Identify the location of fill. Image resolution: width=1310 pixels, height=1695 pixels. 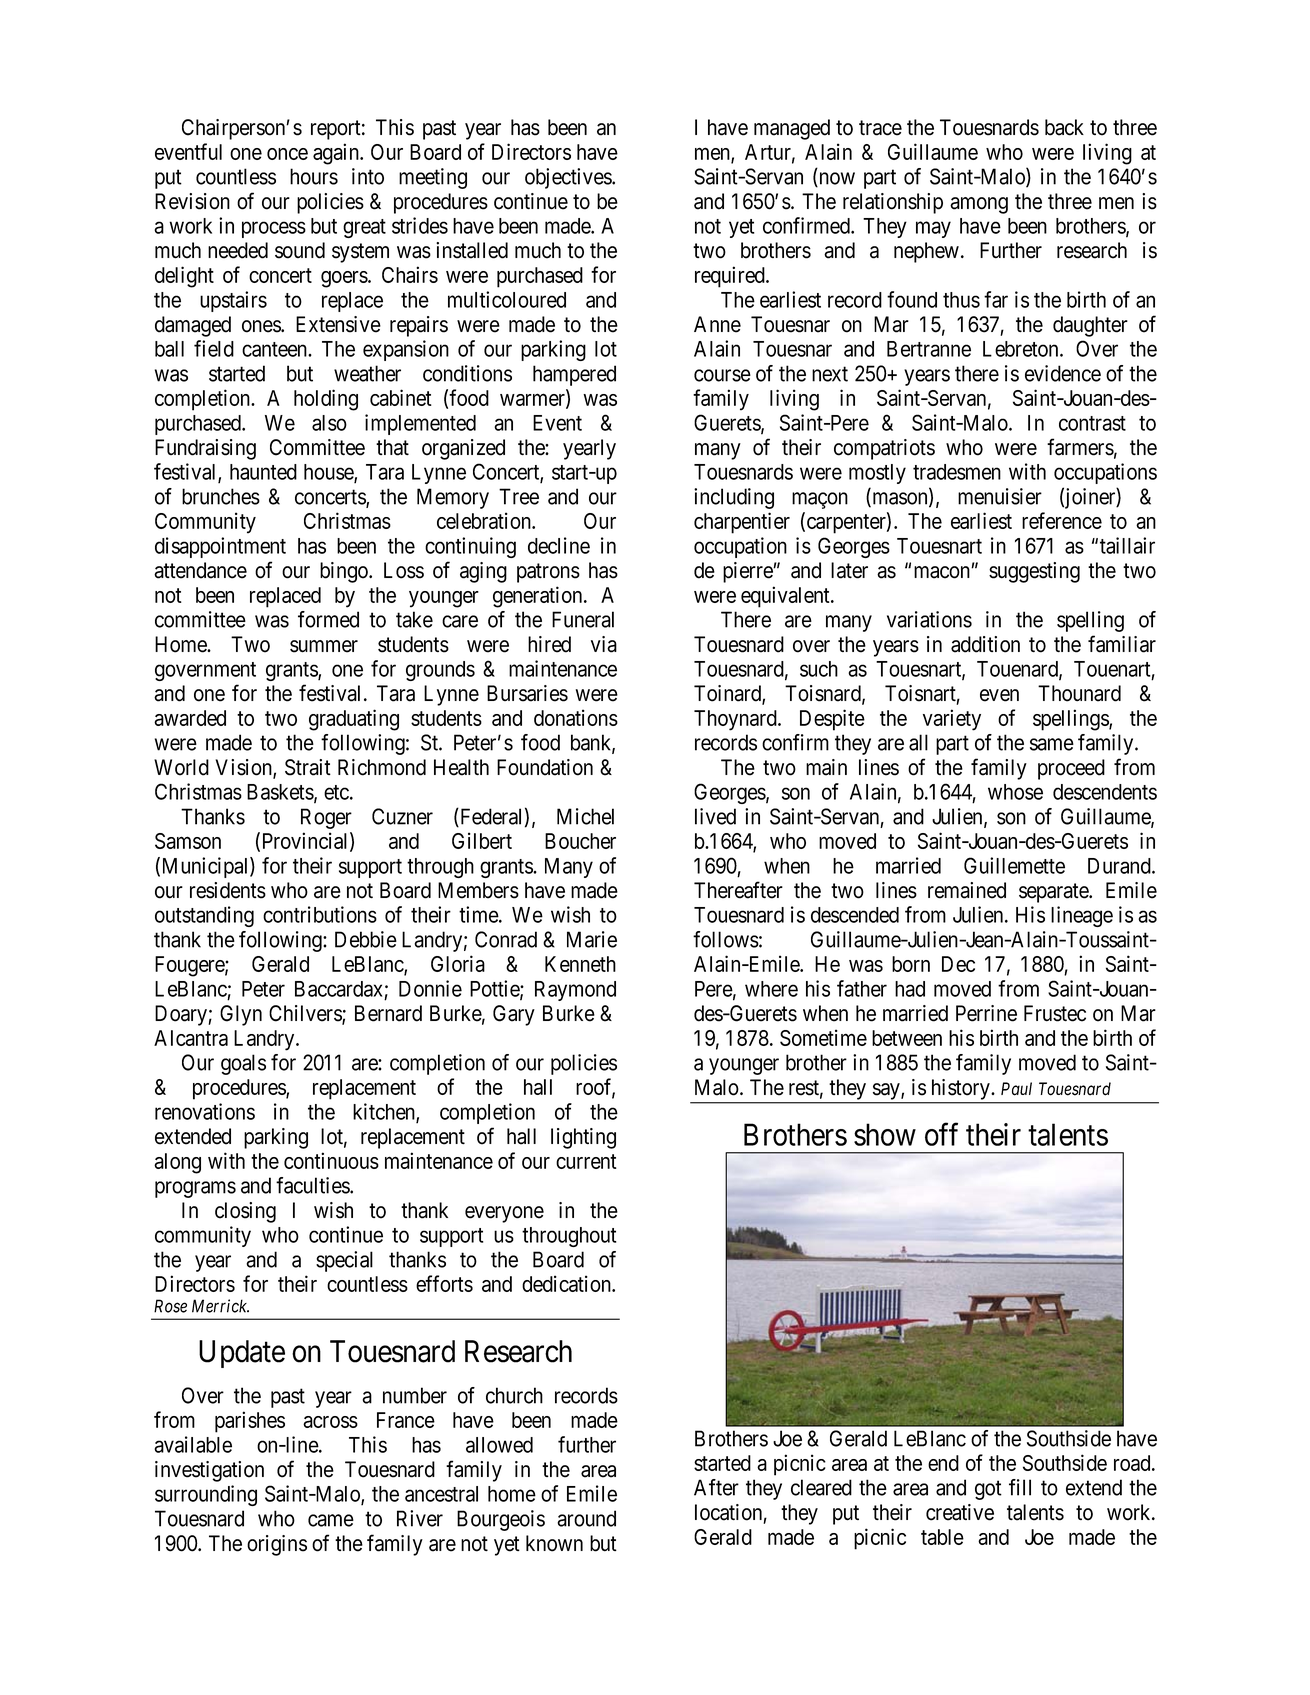
(1020, 1487).
